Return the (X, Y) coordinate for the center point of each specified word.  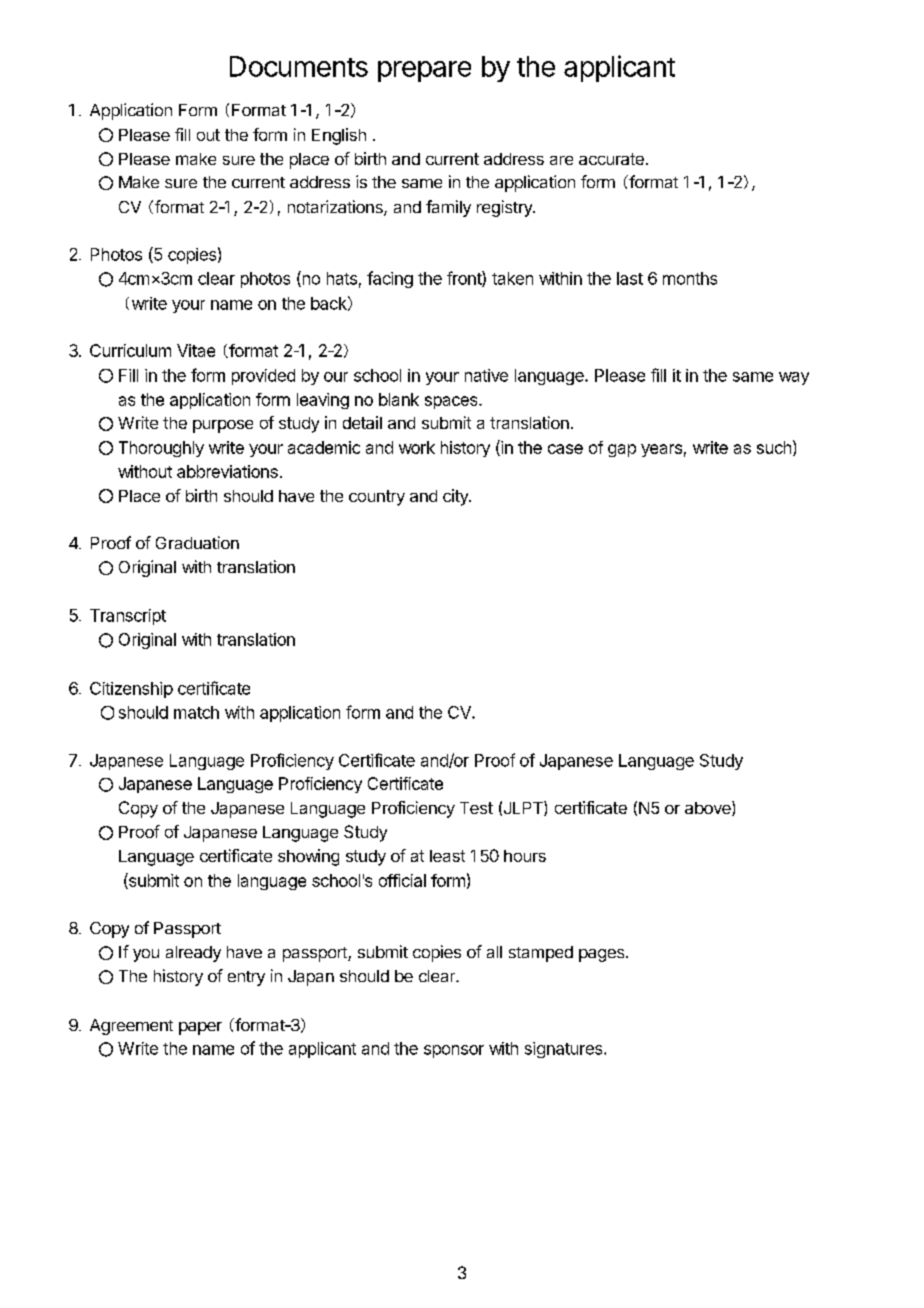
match (196, 712)
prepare (424, 71)
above (709, 808)
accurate (611, 159)
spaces (452, 402)
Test (476, 808)
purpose (223, 426)
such (774, 447)
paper (200, 1028)
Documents (299, 66)
